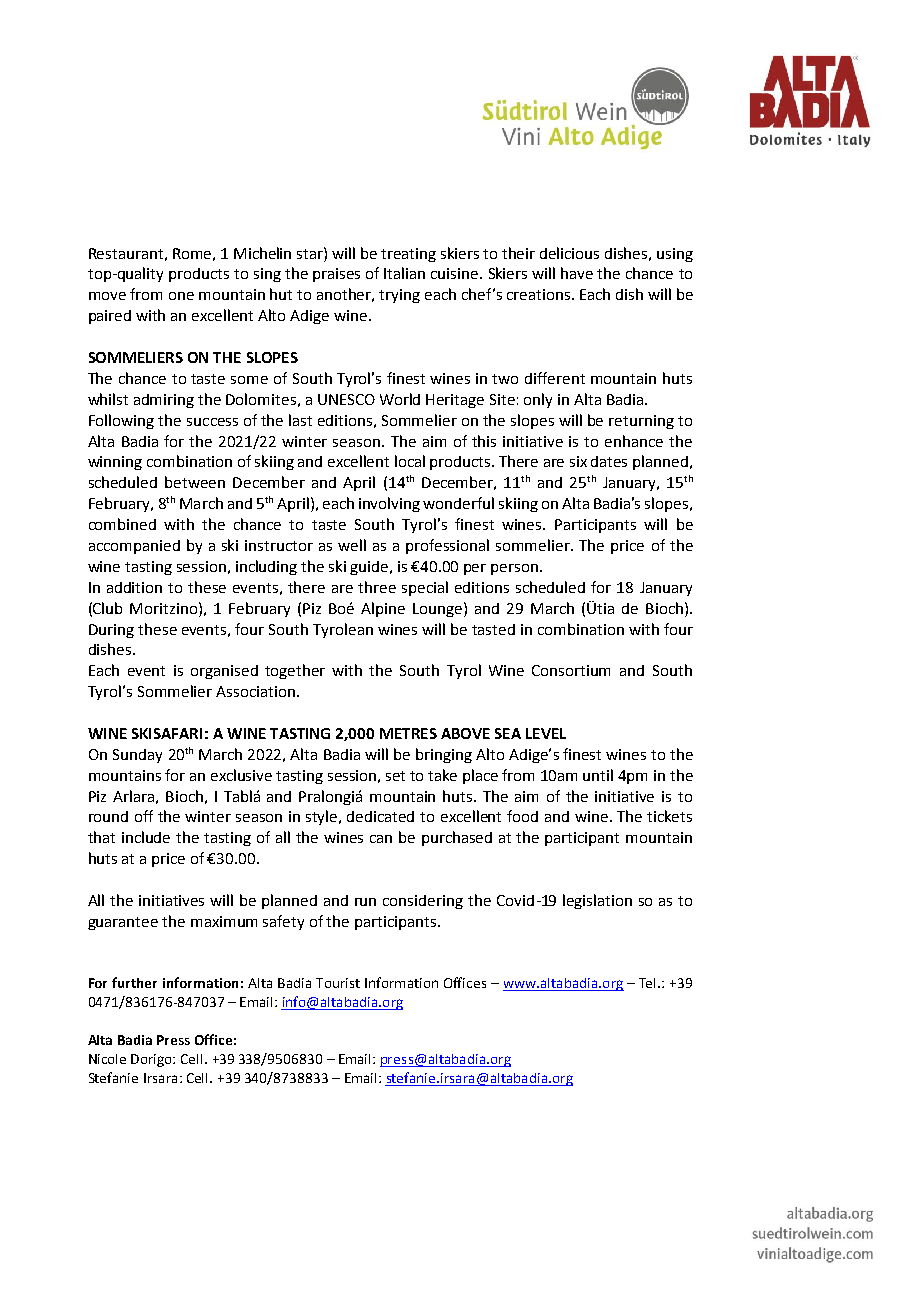 The width and height of the screenshot is (924, 1309). What do you see at coordinates (181, 296) in the screenshot?
I see `one` at bounding box center [181, 296].
